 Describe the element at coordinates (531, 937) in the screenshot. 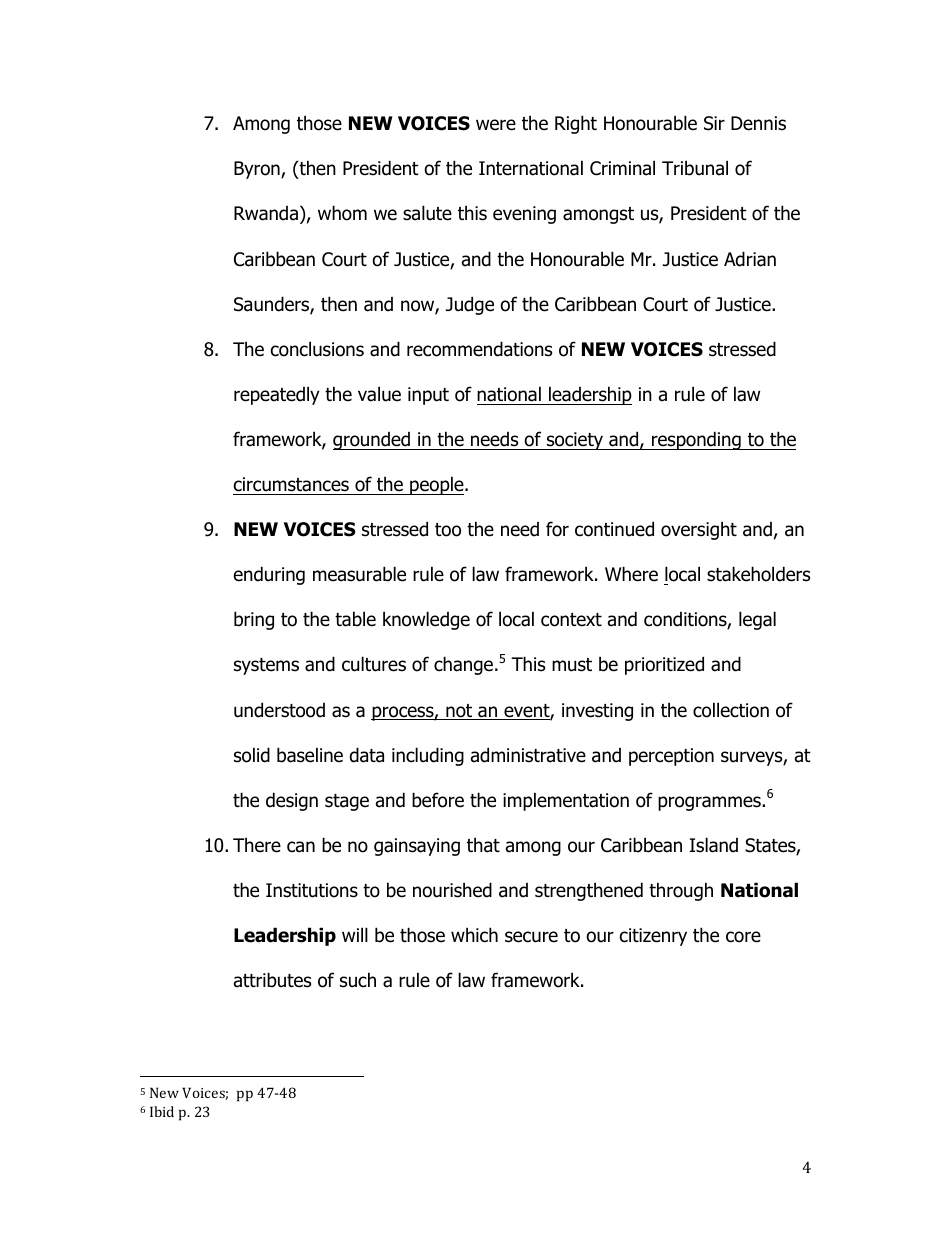

I see `secure` at that location.
